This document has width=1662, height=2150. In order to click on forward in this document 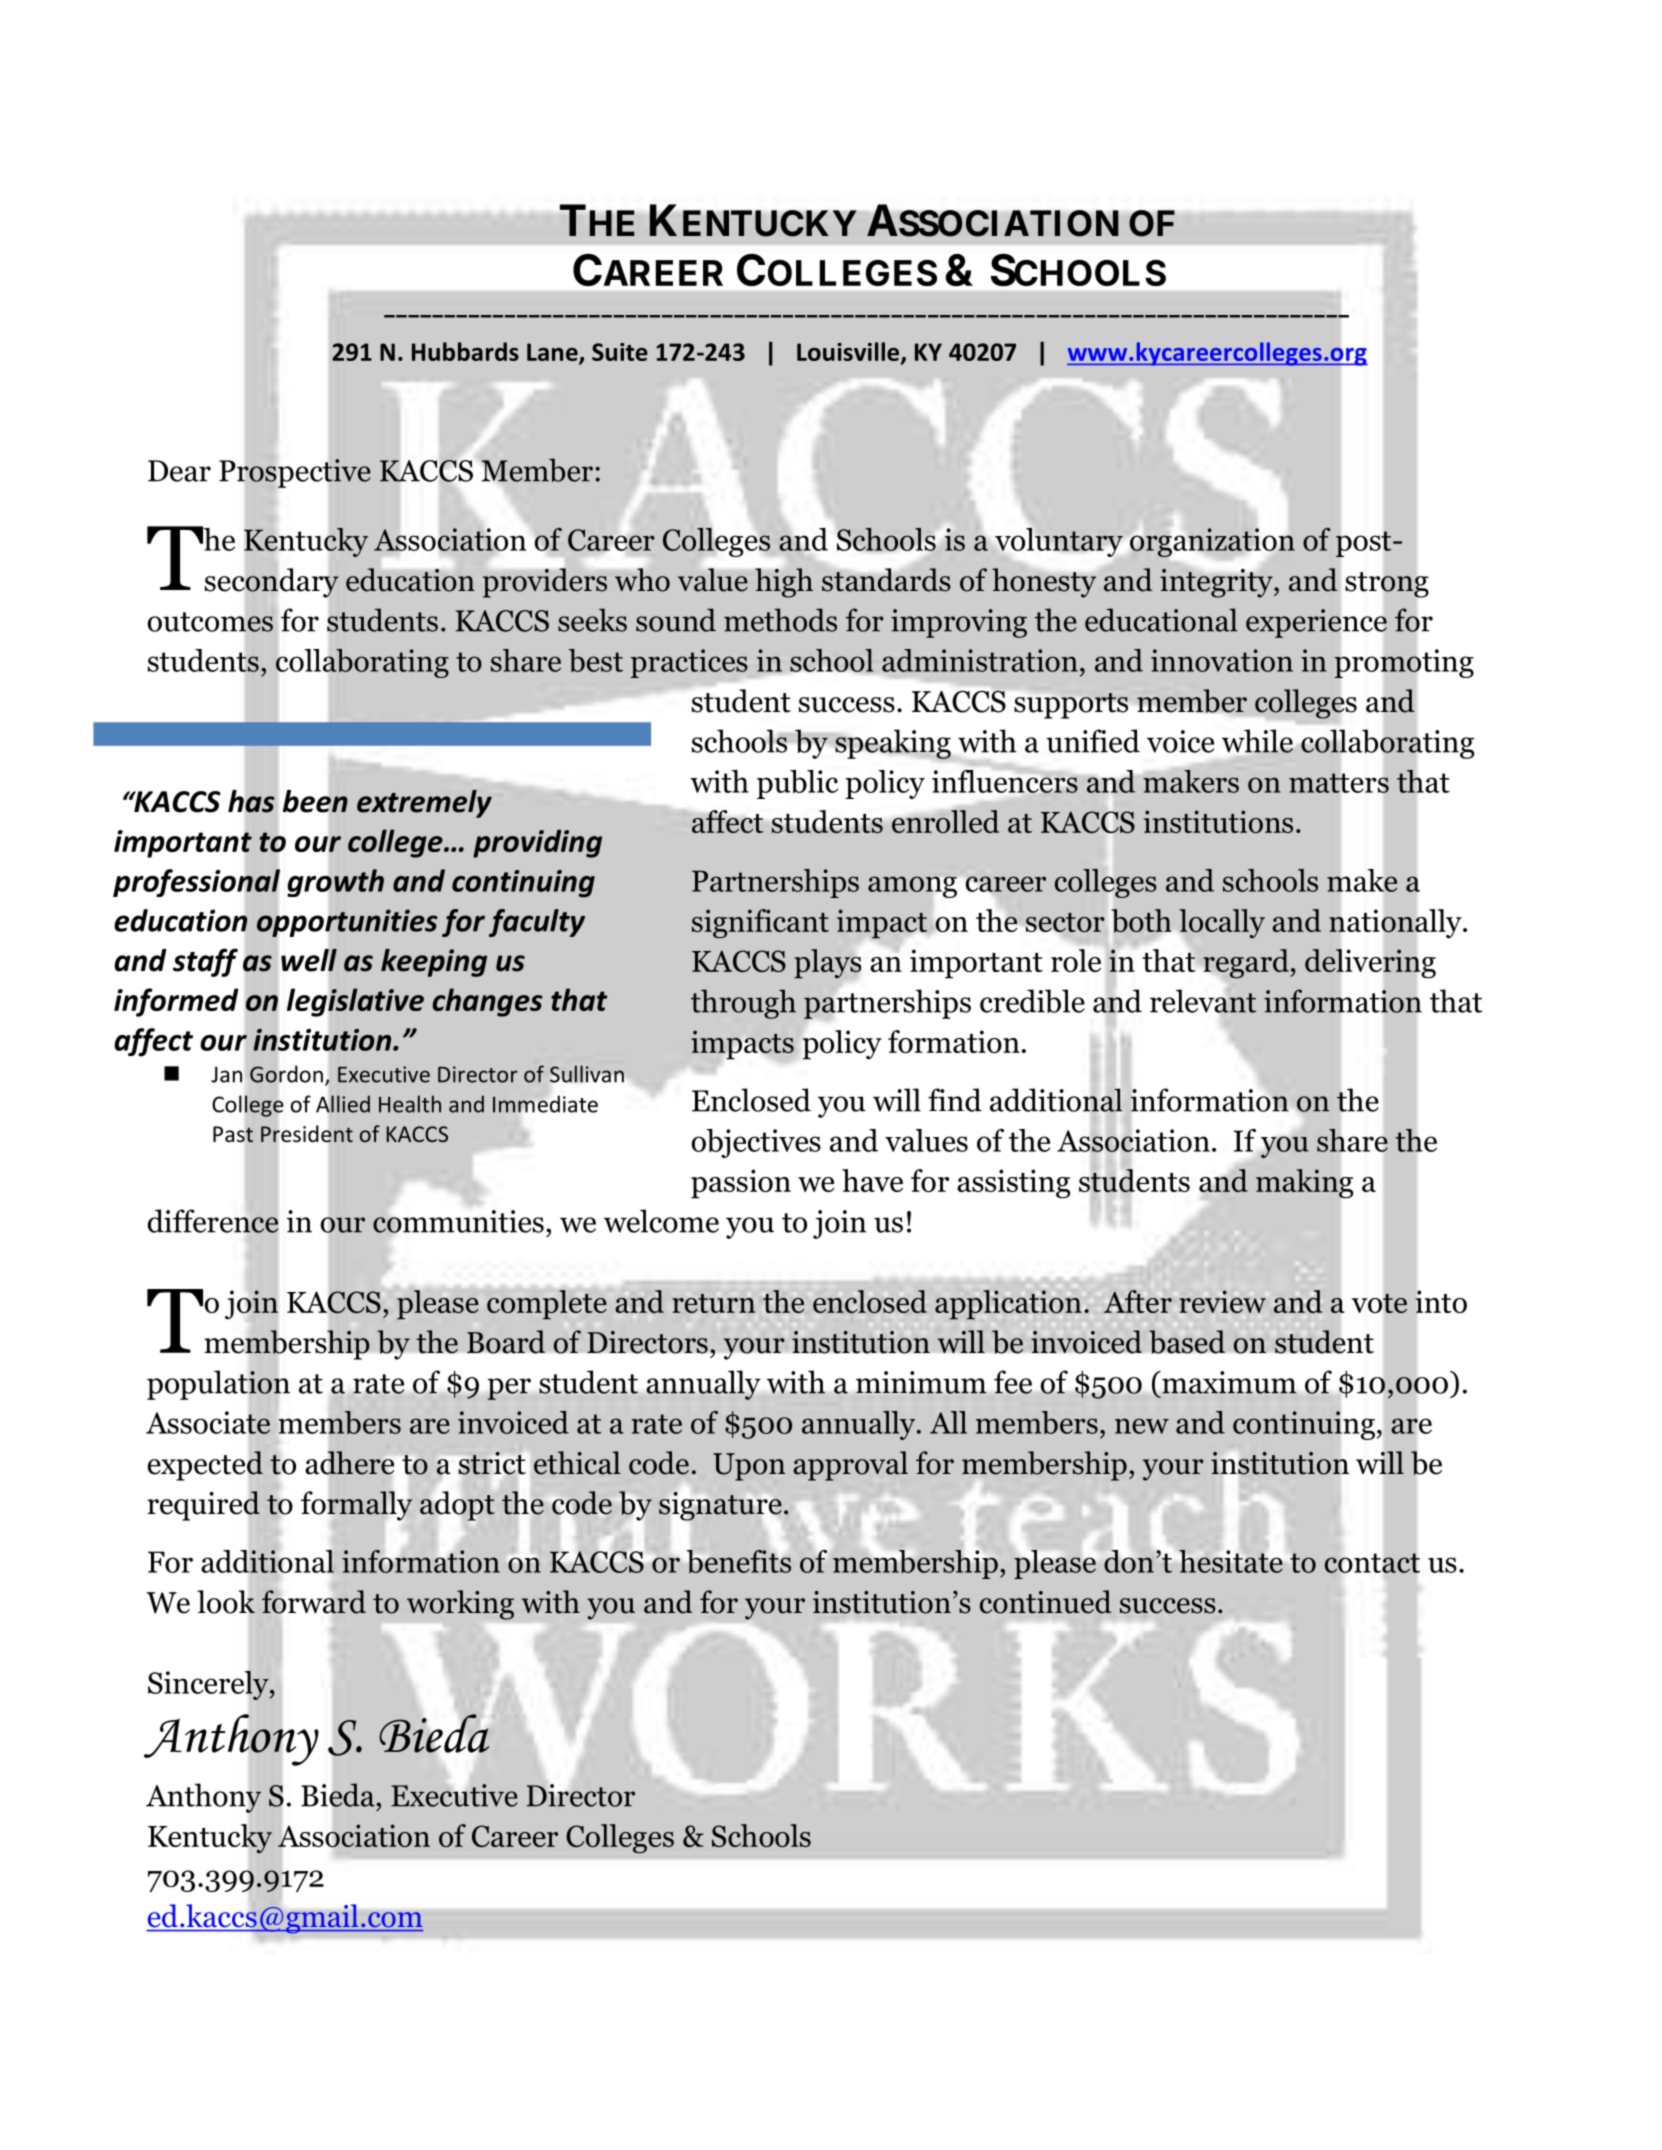, I will do `click(314, 1602)`.
